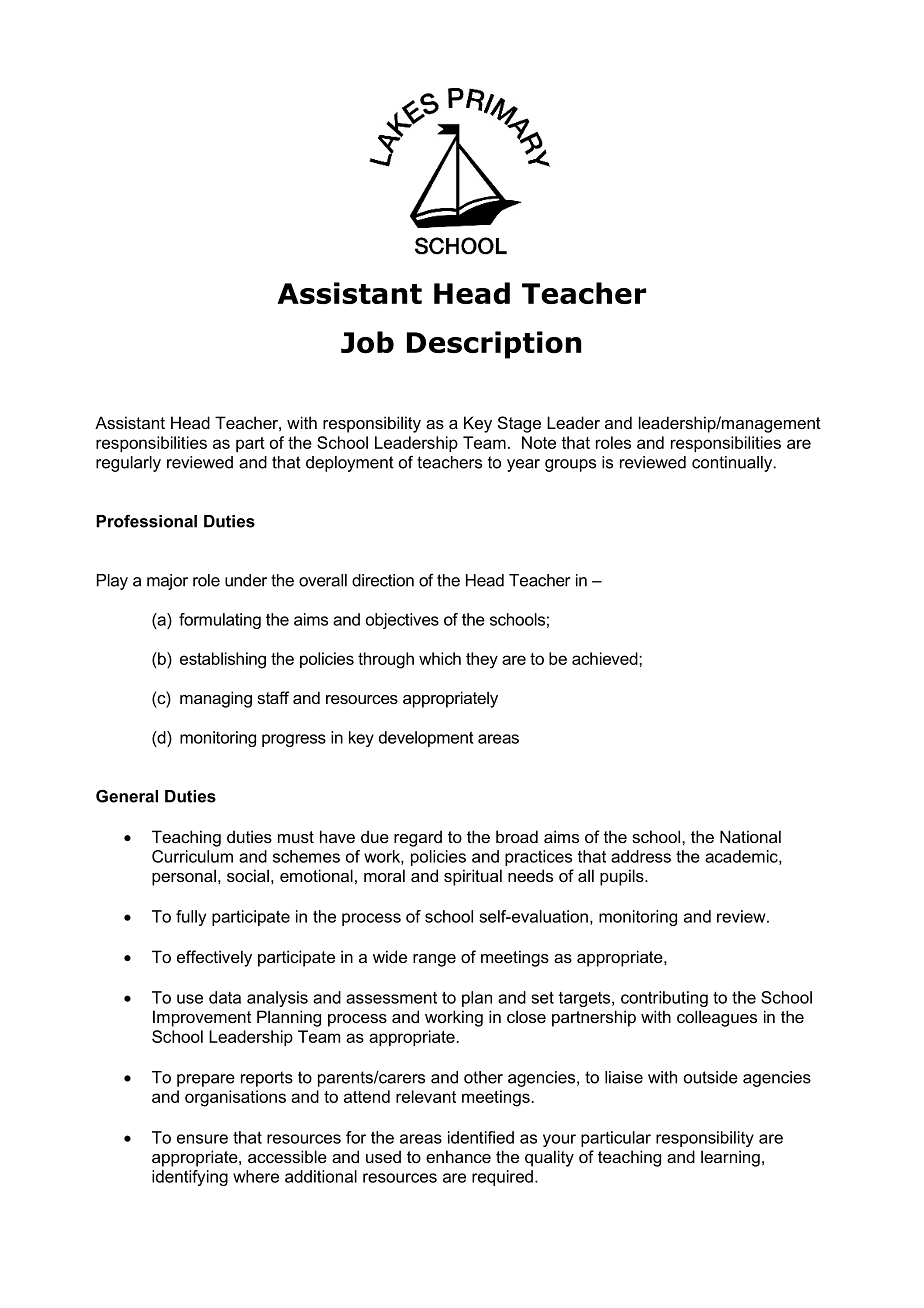 The image size is (924, 1308). What do you see at coordinates (426, 739) in the document?
I see `development` at bounding box center [426, 739].
